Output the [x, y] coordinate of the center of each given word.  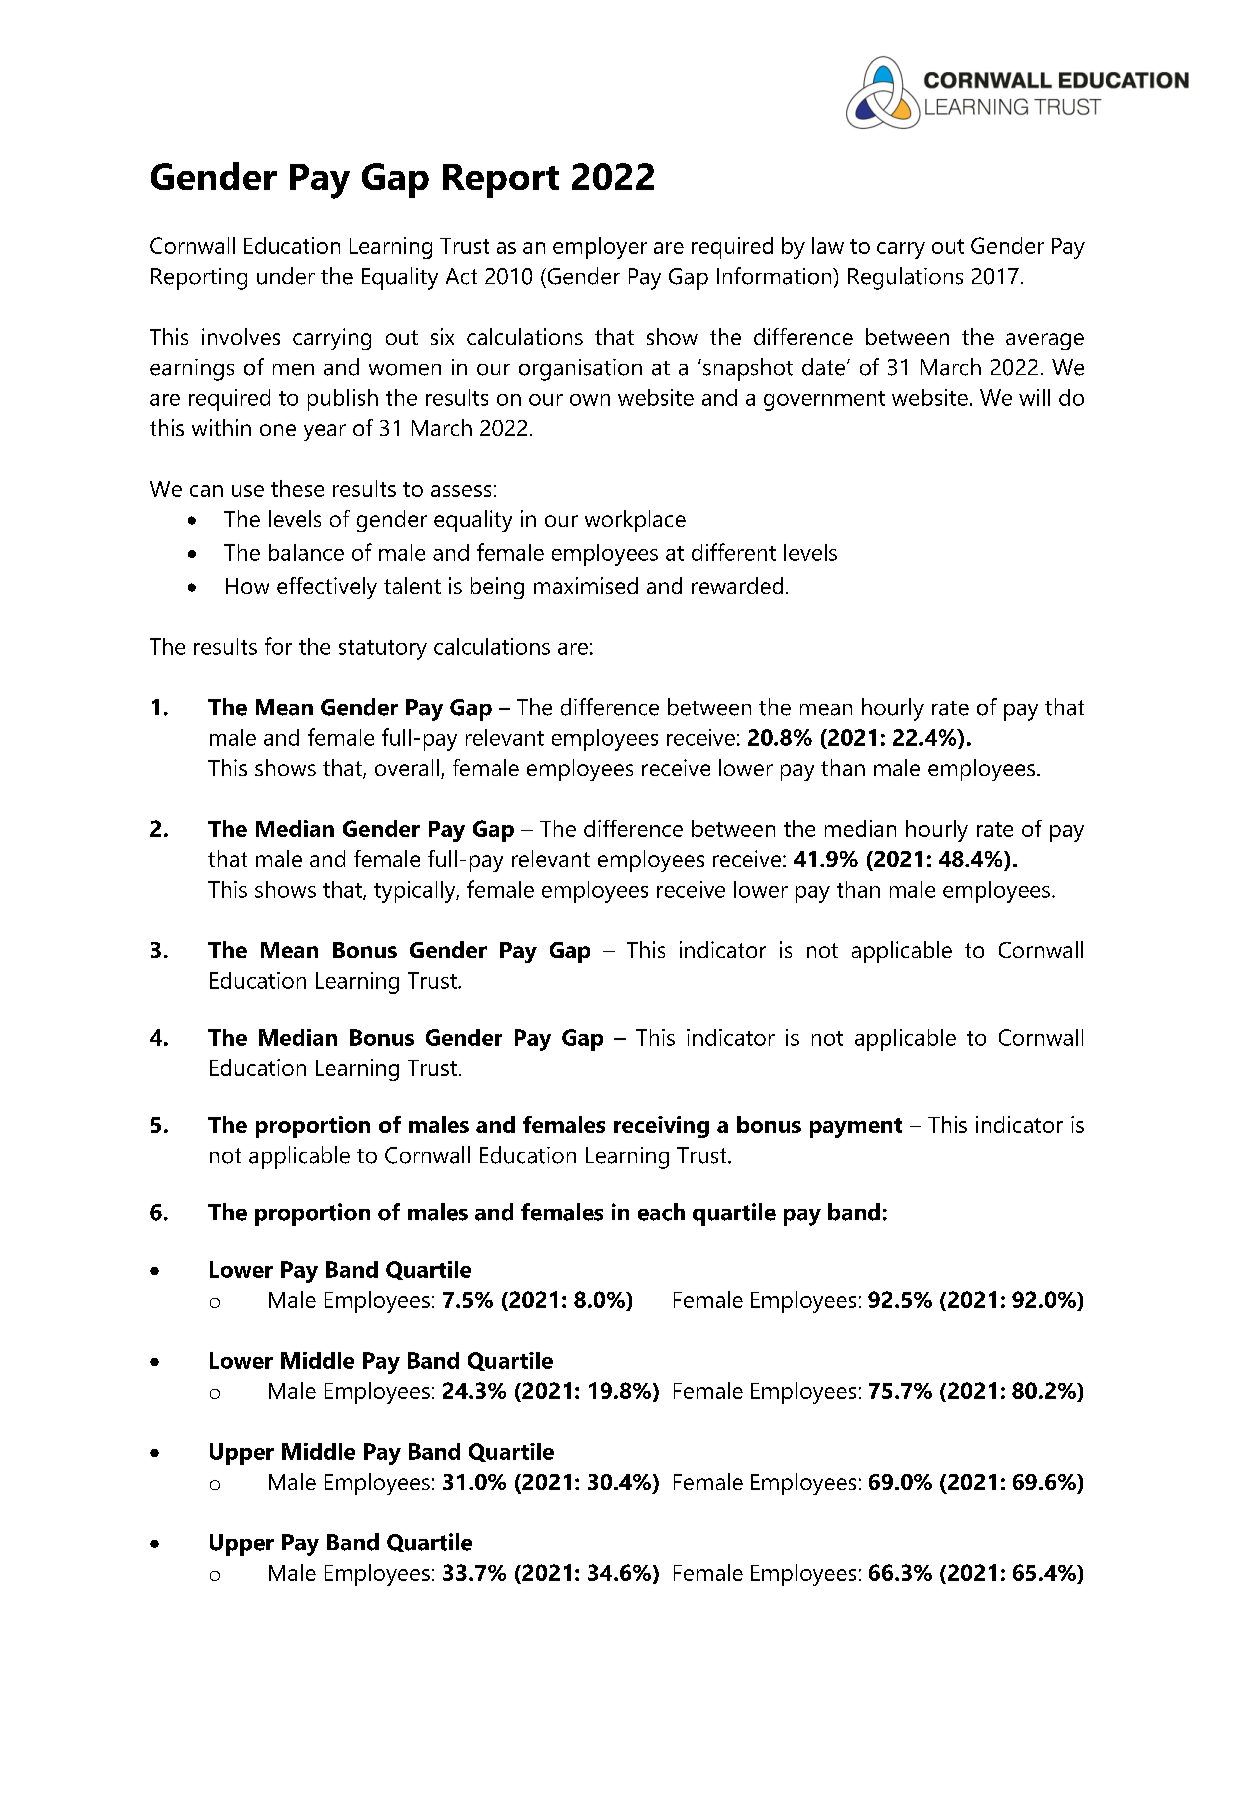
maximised [586, 585]
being [497, 588]
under [286, 276]
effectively [327, 588]
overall [407, 767]
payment [856, 1128]
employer [600, 248]
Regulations [905, 278]
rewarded [737, 585]
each [661, 1212]
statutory [383, 650]
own [590, 400]
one [278, 430]
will [1034, 397]
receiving [661, 1127]
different [734, 552]
